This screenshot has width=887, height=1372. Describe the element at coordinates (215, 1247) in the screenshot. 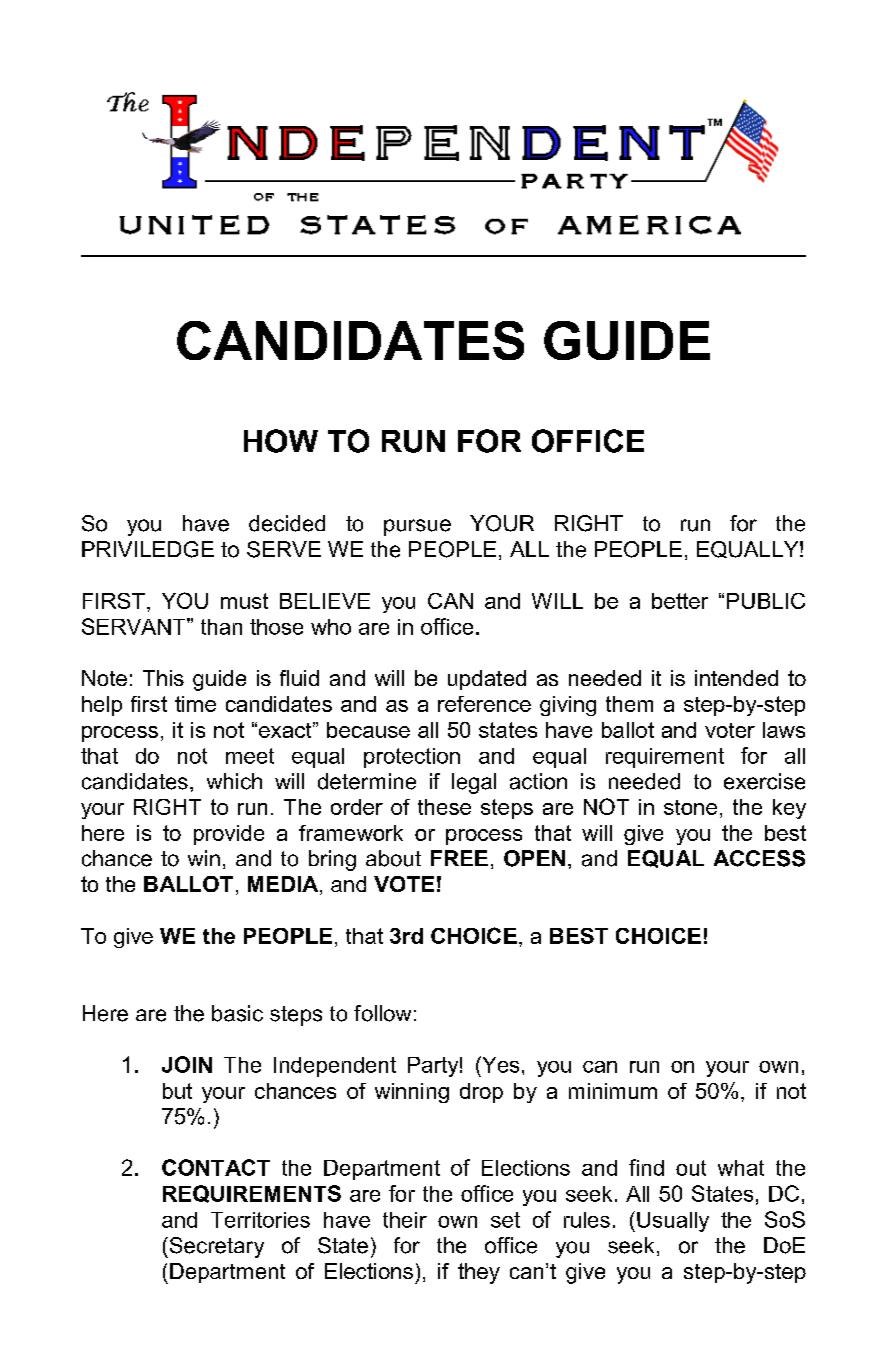

I see `Secretary` at that location.
